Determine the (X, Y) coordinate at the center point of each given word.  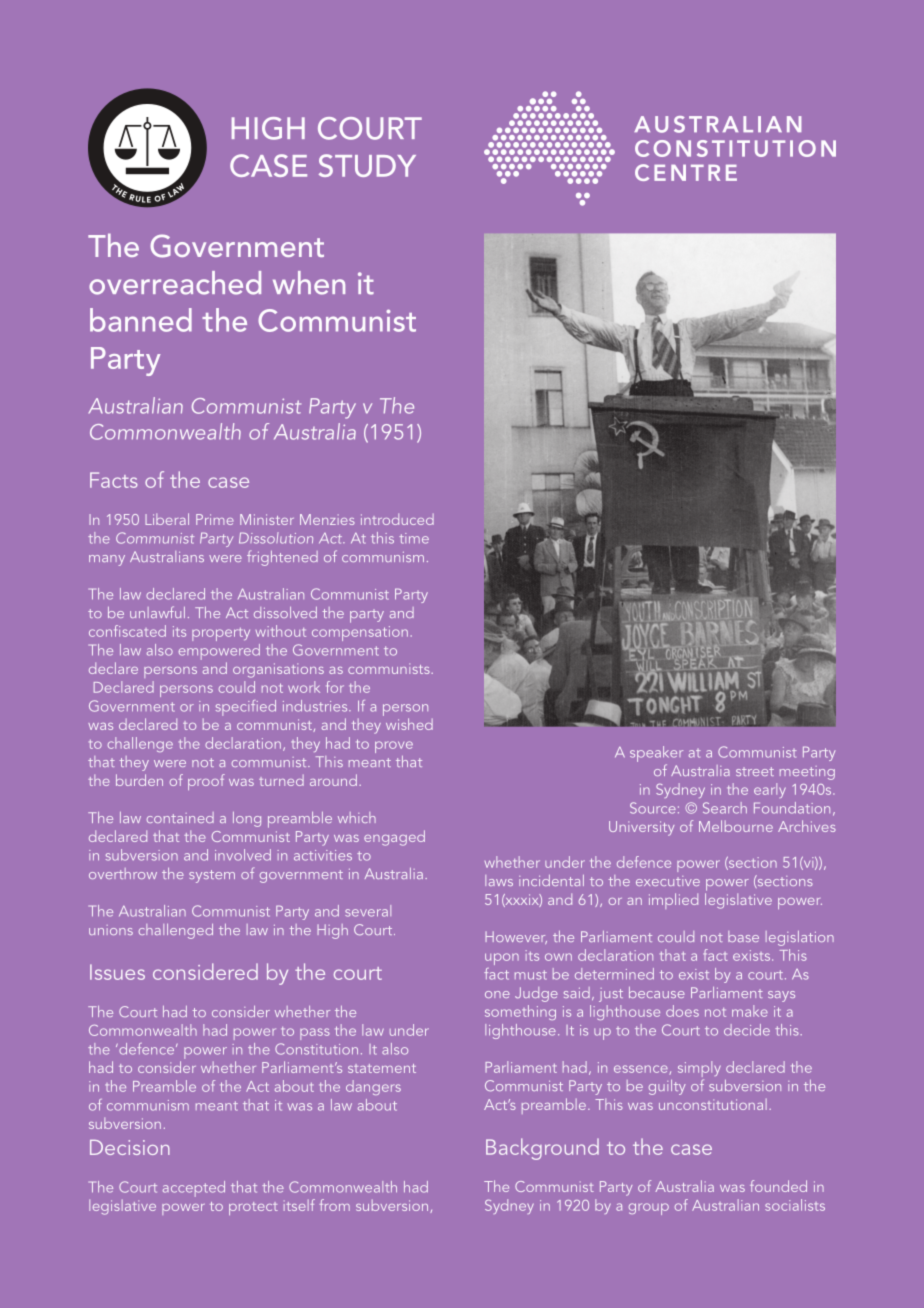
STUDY (367, 165)
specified (246, 708)
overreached (175, 283)
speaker (656, 754)
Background (542, 1149)
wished (409, 724)
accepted (194, 1189)
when (309, 283)
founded (778, 1186)
